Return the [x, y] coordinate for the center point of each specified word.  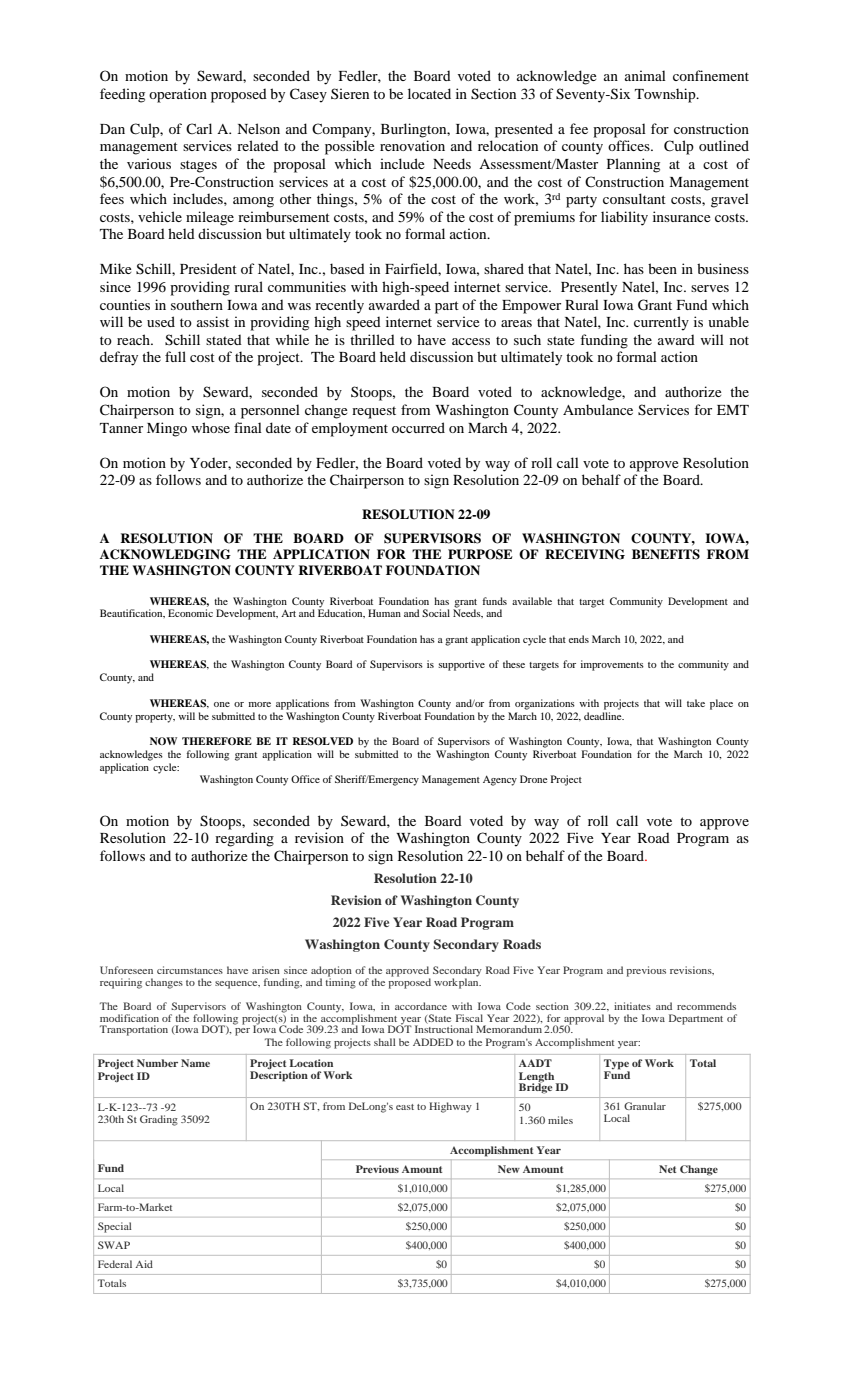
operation [178, 95]
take [696, 703]
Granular [645, 1106]
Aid [144, 1264]
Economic [190, 613]
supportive [461, 665]
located [429, 93]
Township [666, 95]
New [509, 1169]
